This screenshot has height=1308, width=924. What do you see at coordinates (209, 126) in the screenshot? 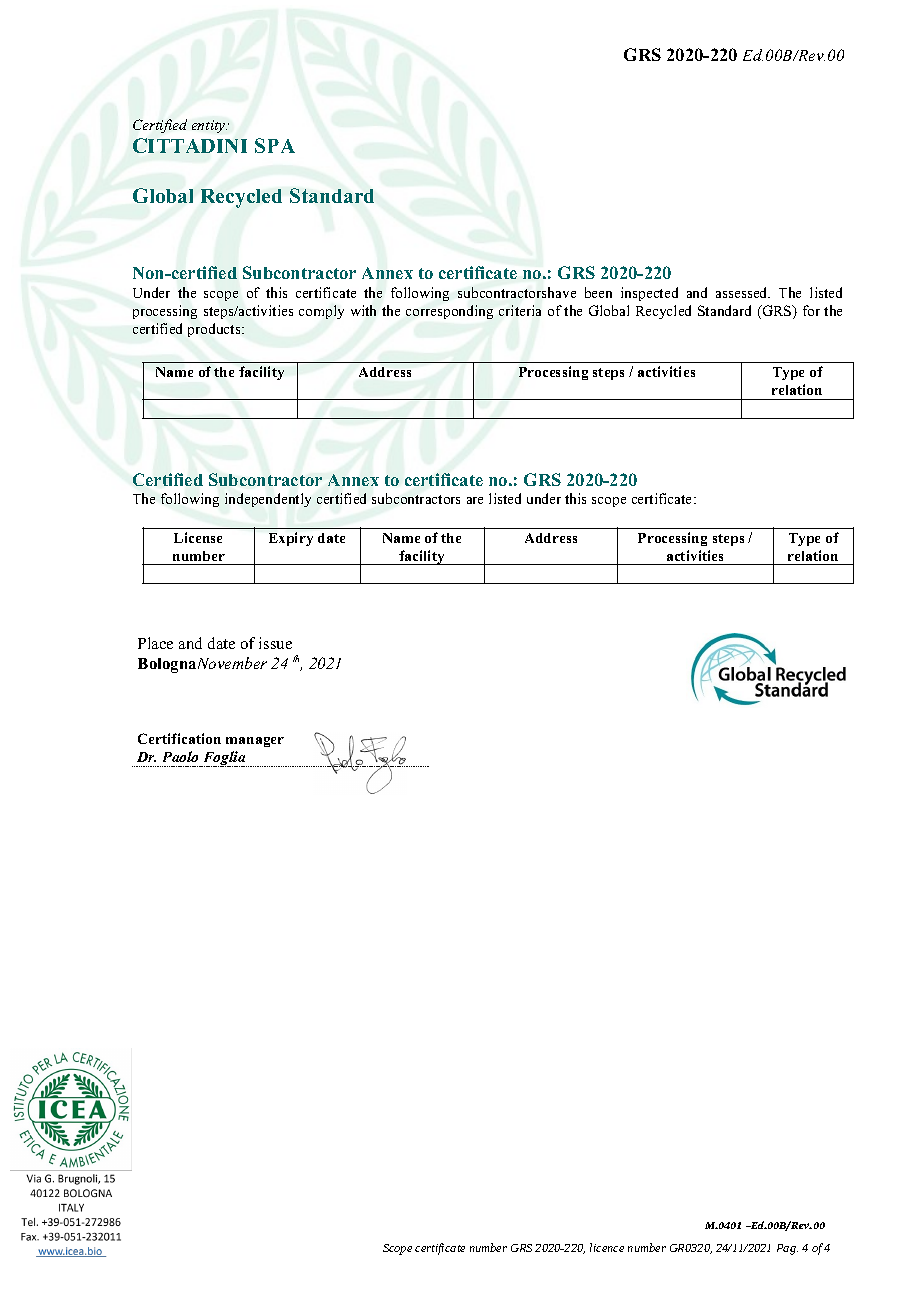
I see `entity` at bounding box center [209, 126].
